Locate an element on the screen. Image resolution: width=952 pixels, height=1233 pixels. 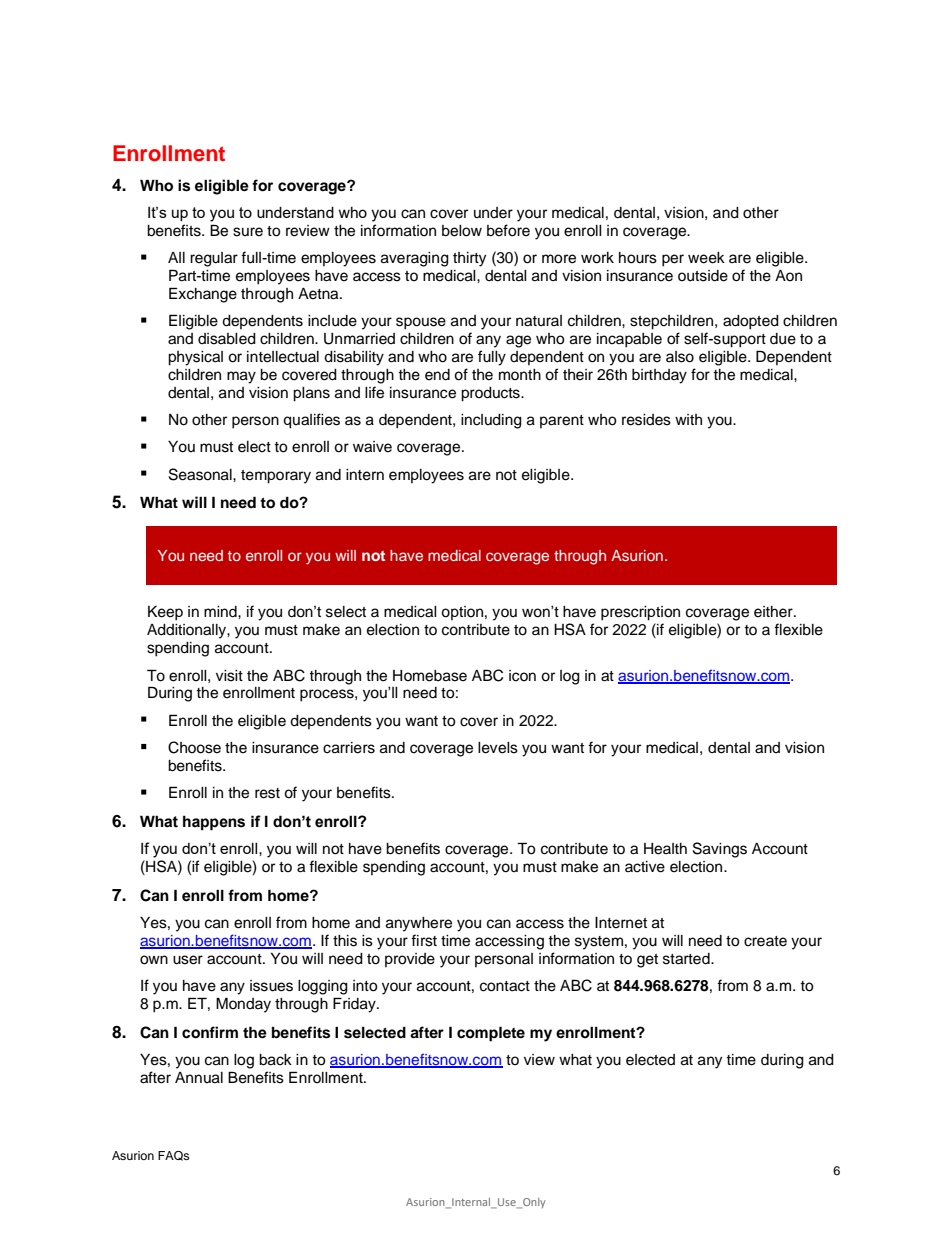
either is located at coordinates (774, 612).
